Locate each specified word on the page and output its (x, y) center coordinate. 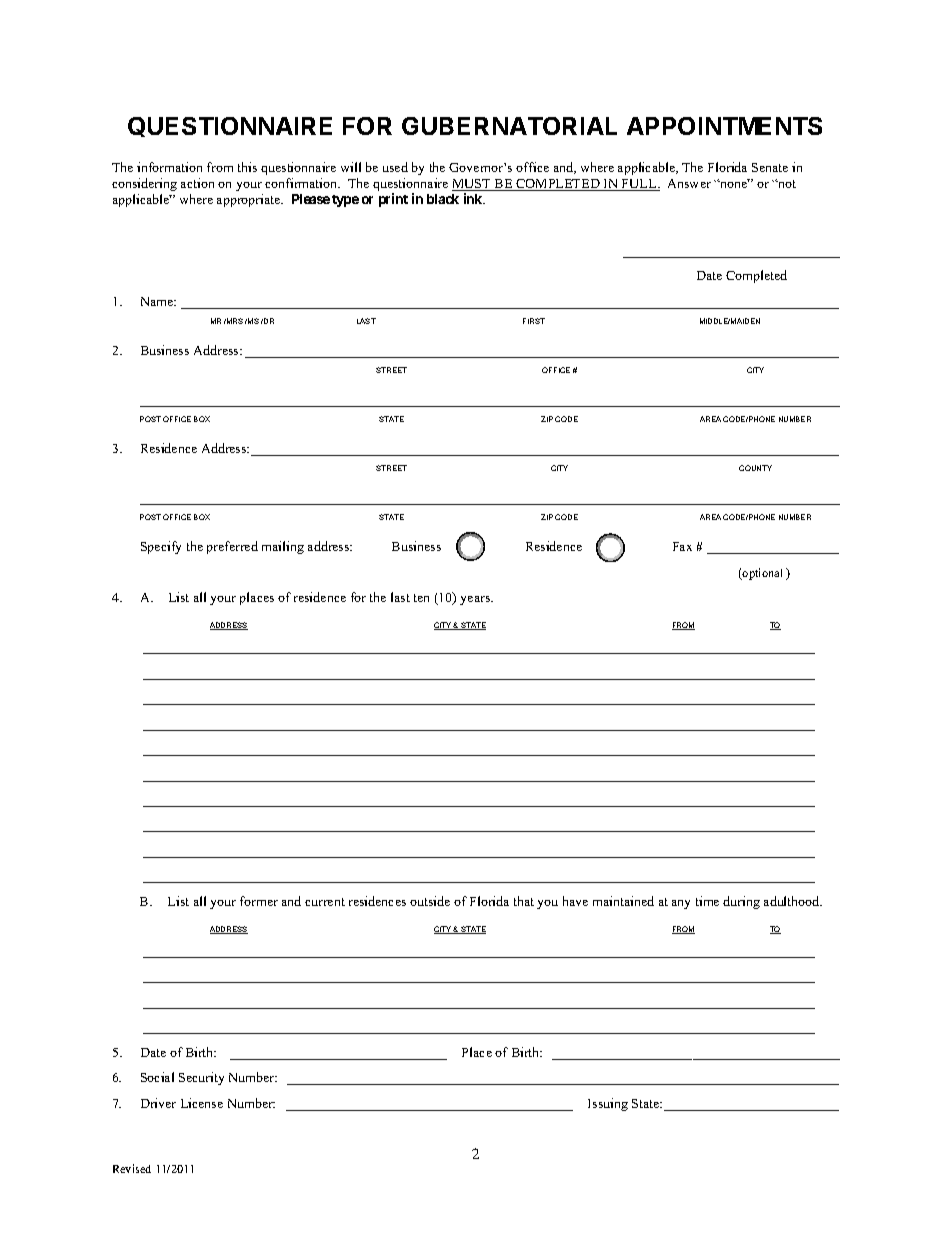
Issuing (608, 1104)
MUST (472, 185)
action (197, 183)
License (202, 1103)
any (681, 904)
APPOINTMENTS (724, 126)
